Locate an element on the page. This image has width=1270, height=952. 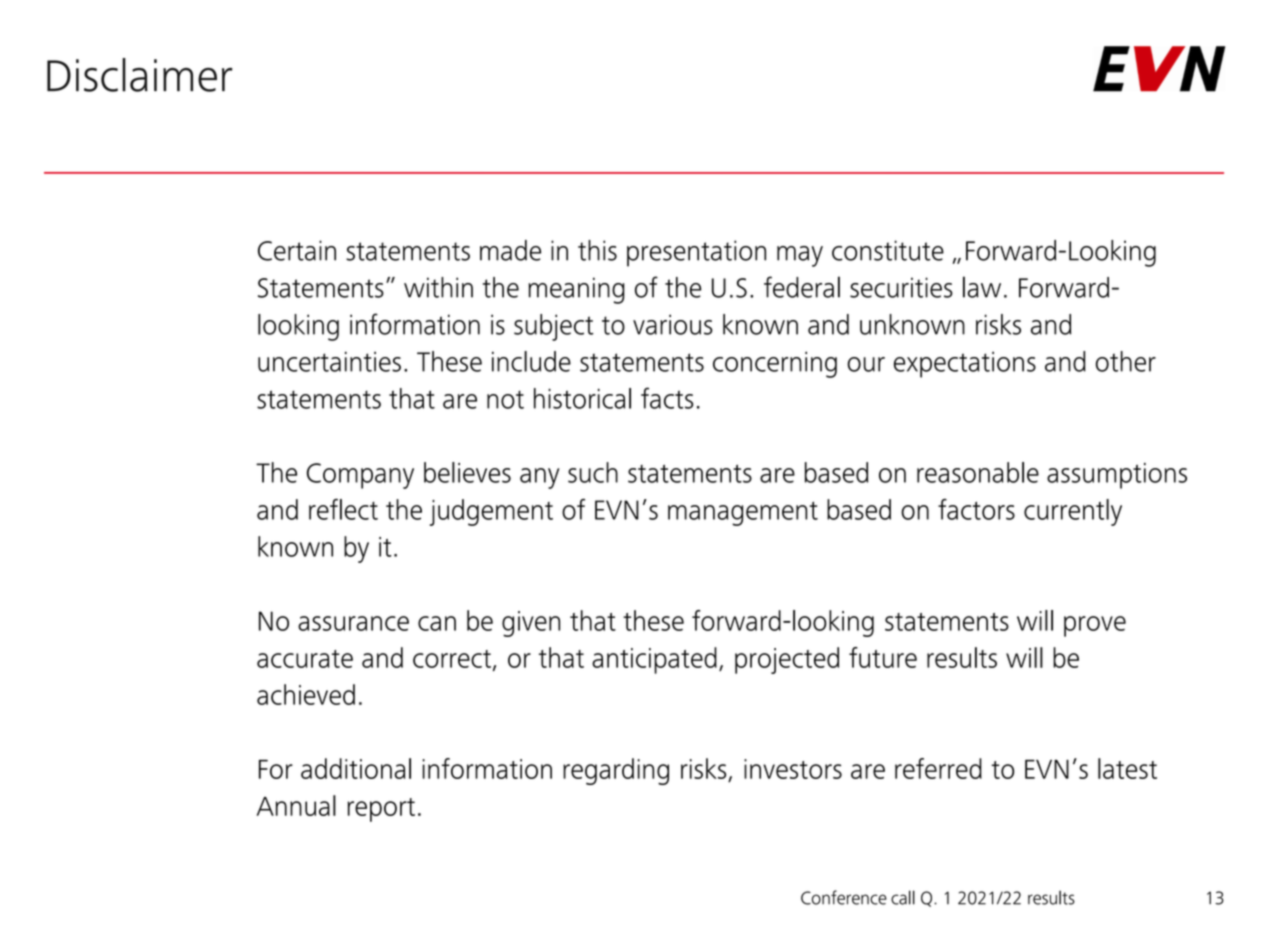
reasonable is located at coordinates (978, 472).
